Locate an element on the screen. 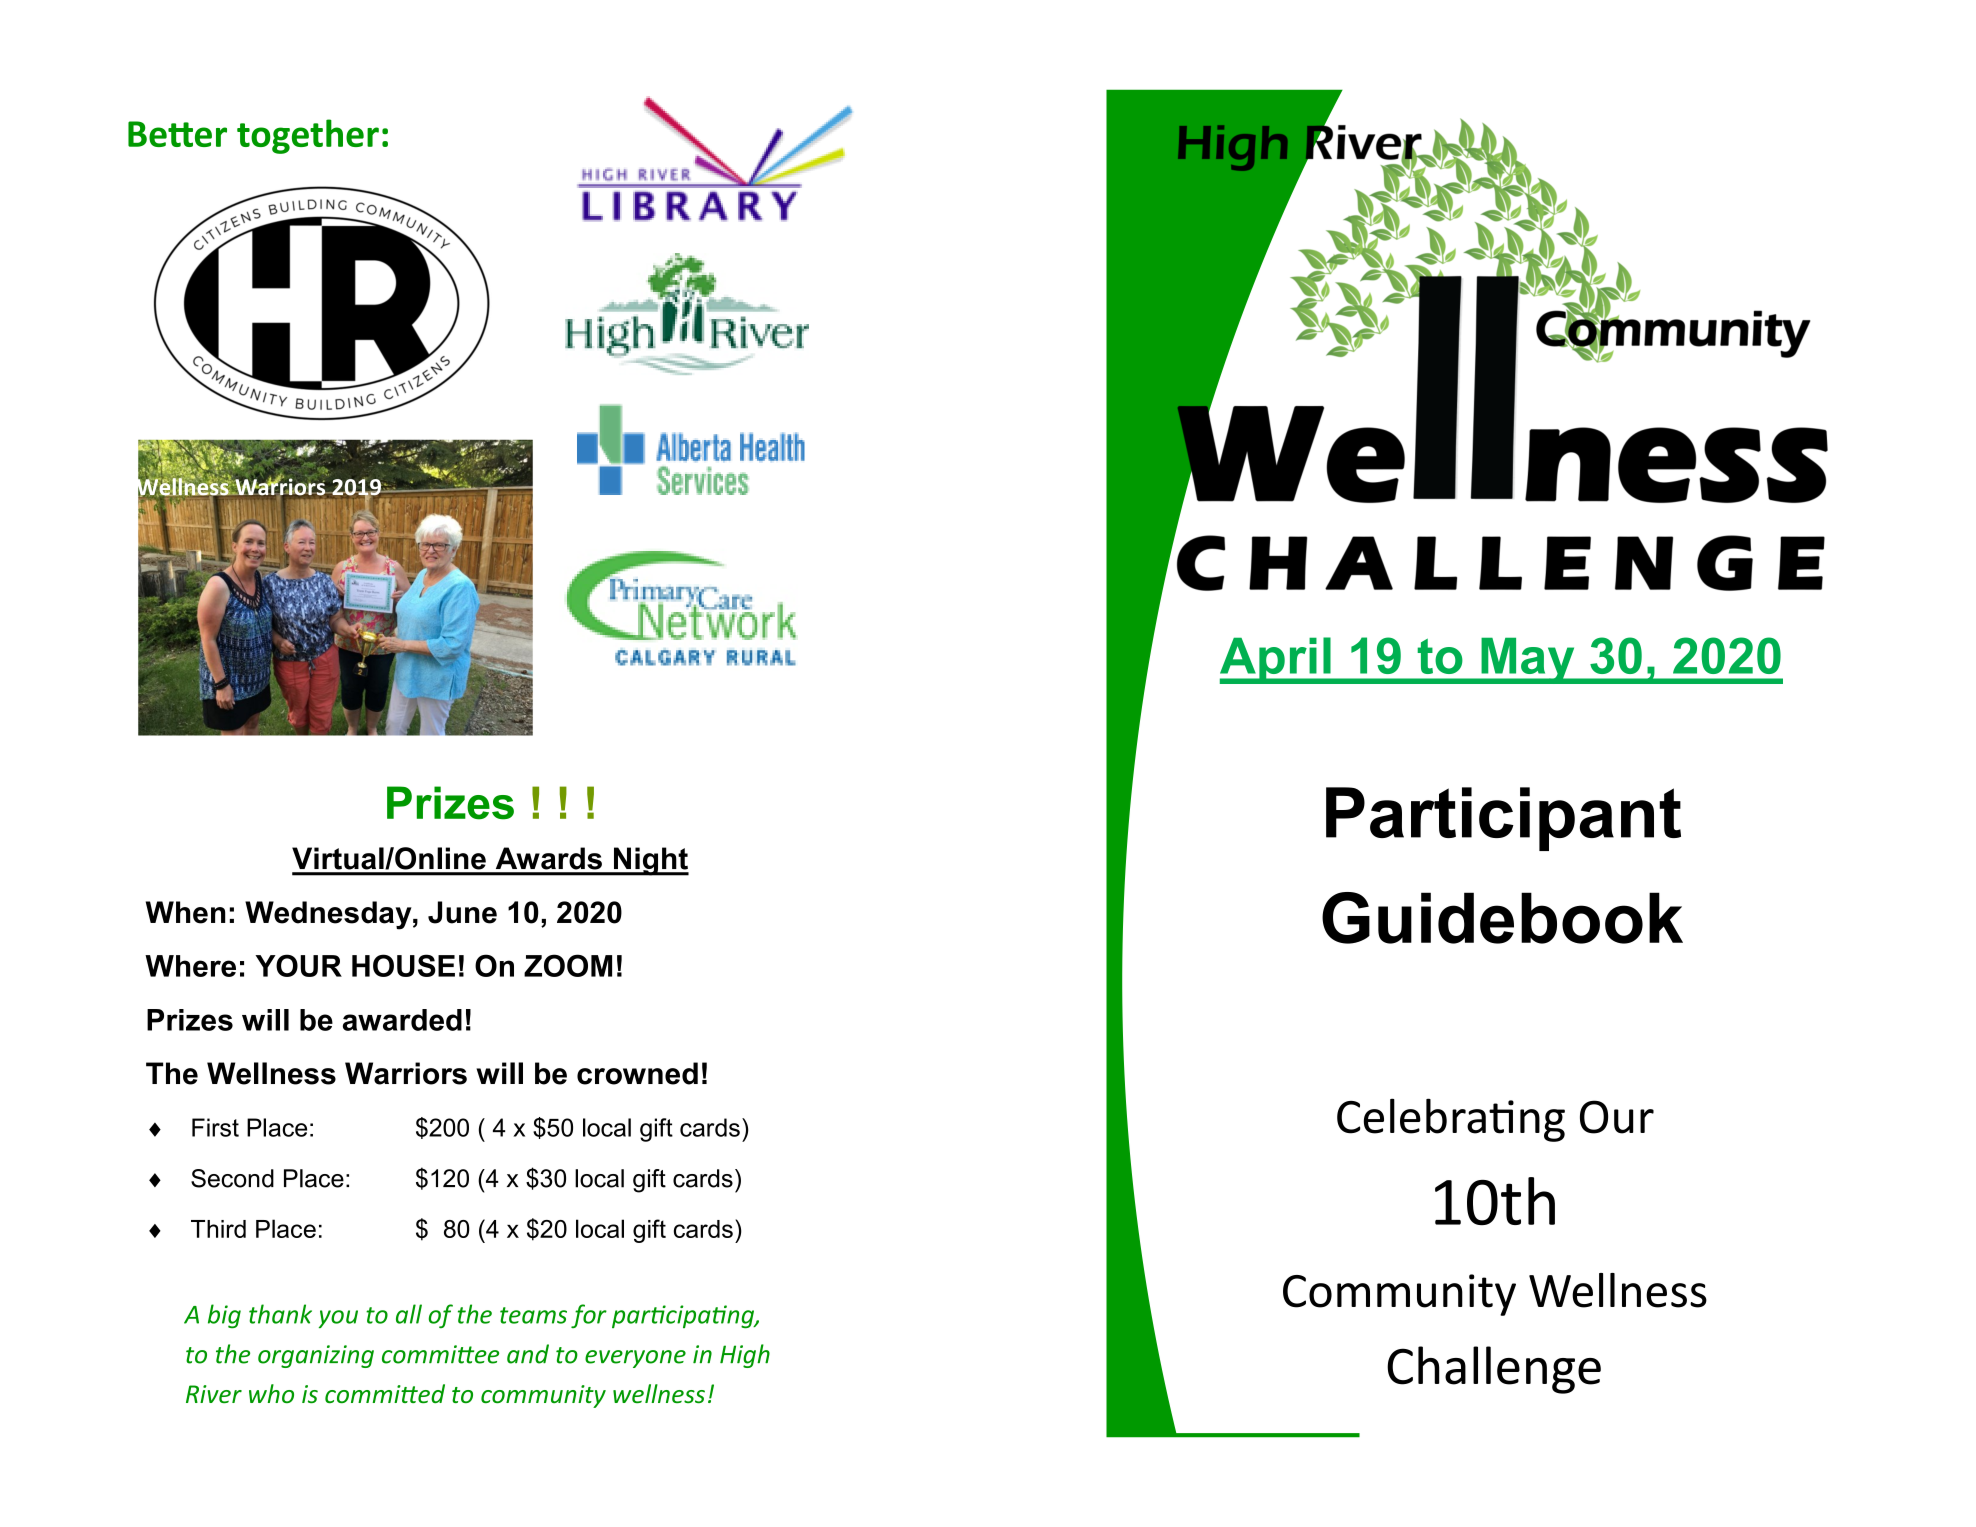 This screenshot has width=1976, height=1527. together is located at coordinates (308, 136).
